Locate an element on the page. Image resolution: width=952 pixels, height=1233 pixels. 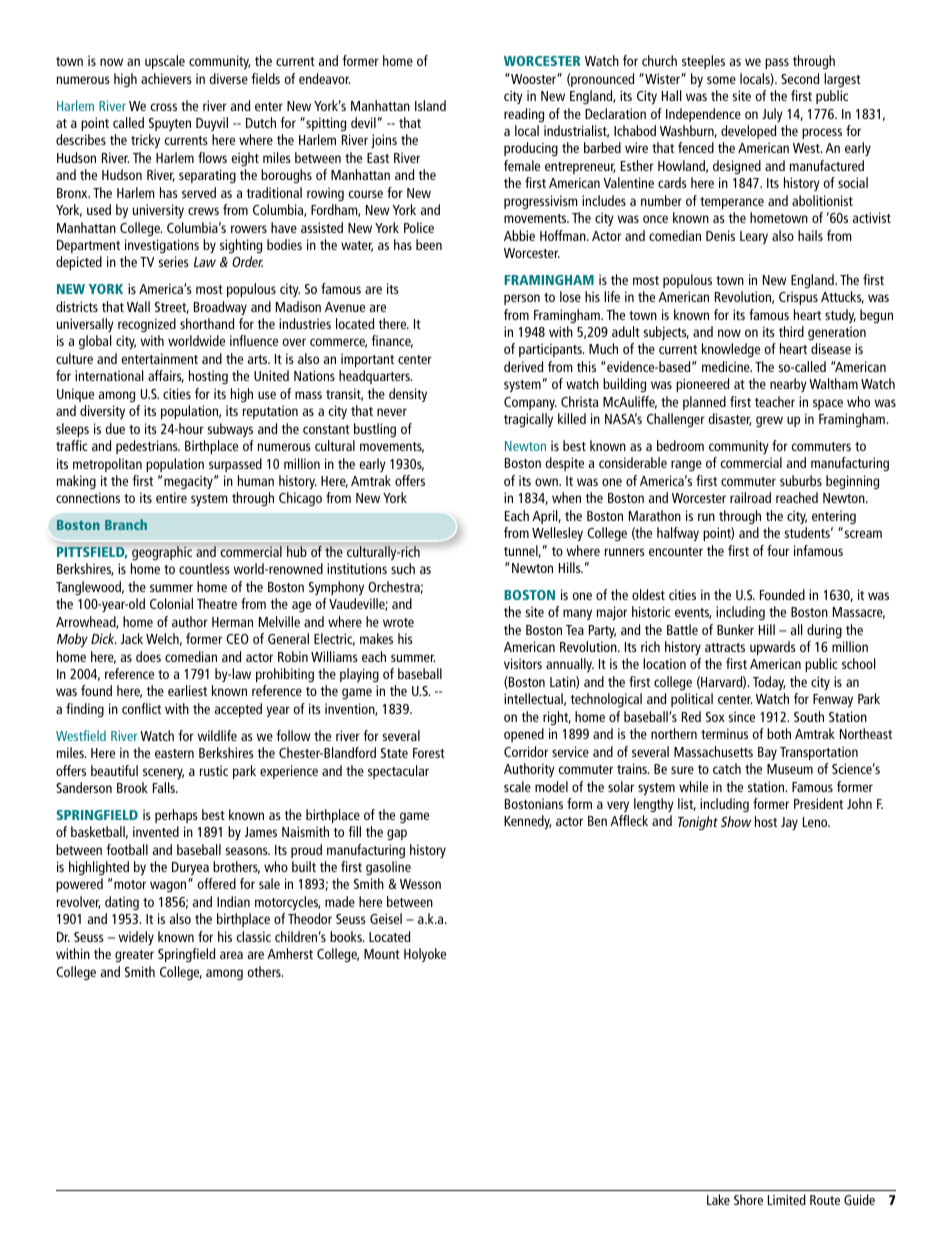
visitors is located at coordinates (523, 663).
